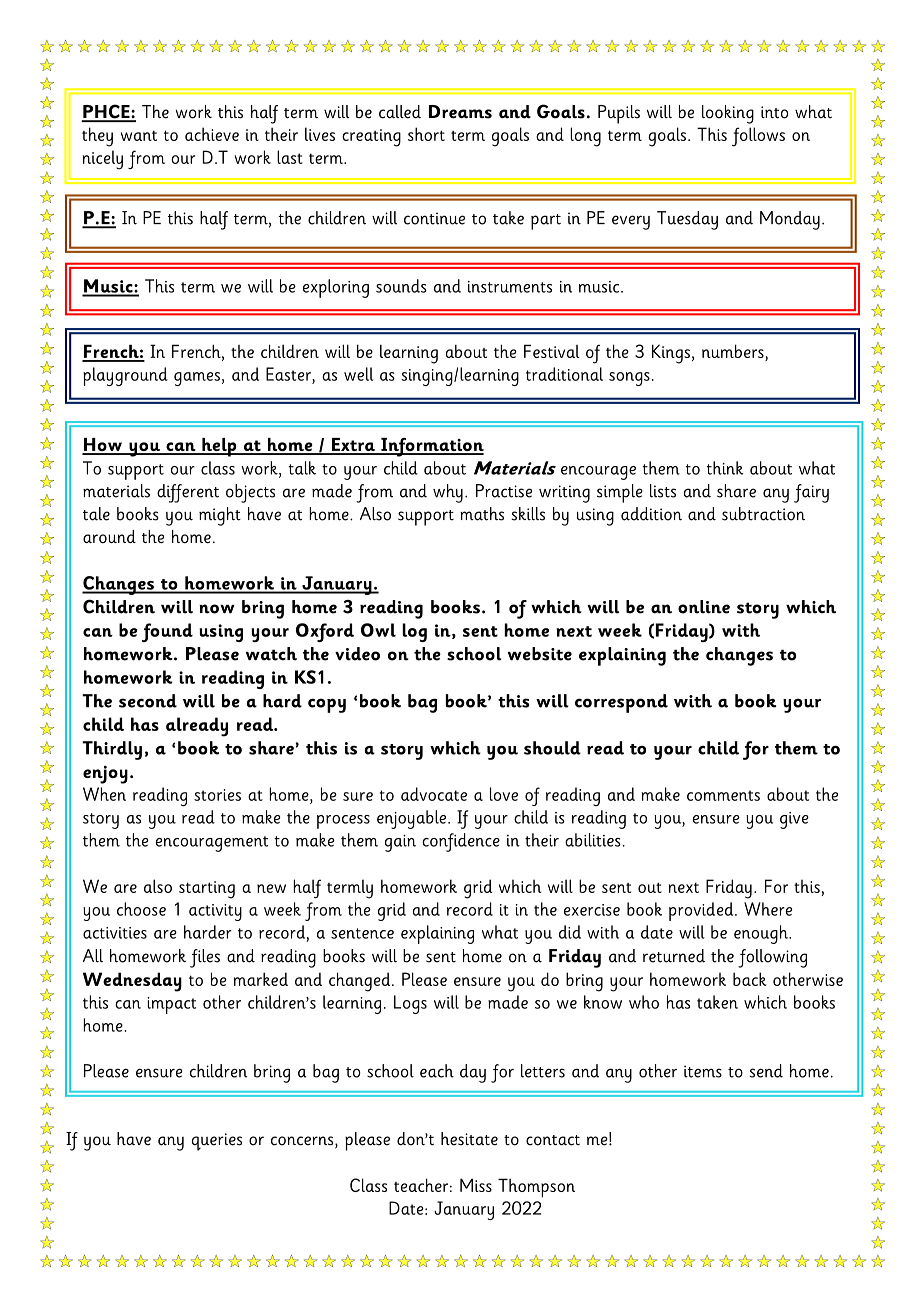 The height and width of the image is (1308, 924). I want to click on short, so click(426, 134).
